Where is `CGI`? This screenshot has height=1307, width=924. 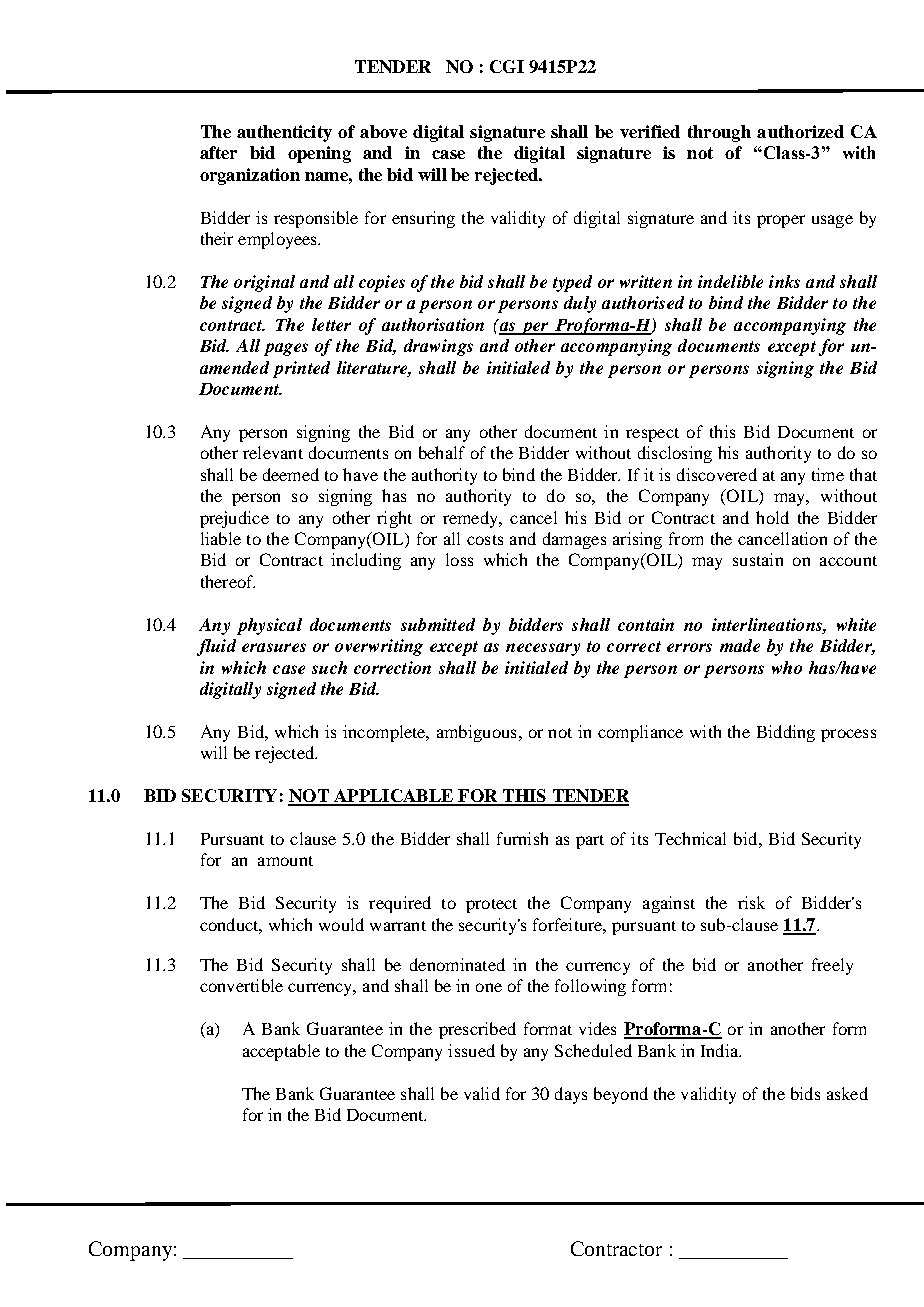 CGI is located at coordinates (507, 66).
